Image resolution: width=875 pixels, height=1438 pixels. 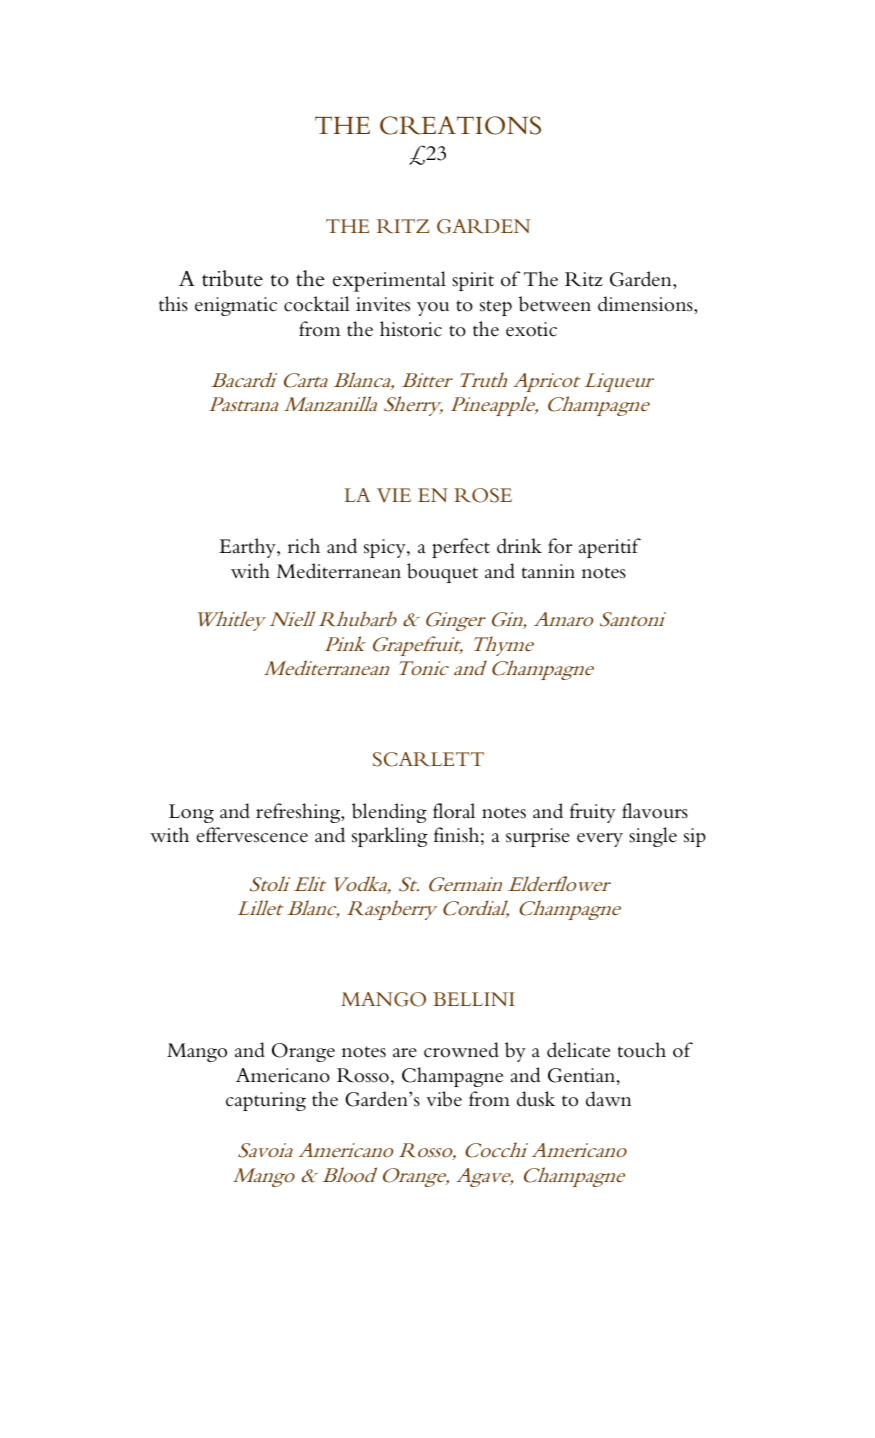 What do you see at coordinates (555, 304) in the screenshot?
I see `between` at bounding box center [555, 304].
